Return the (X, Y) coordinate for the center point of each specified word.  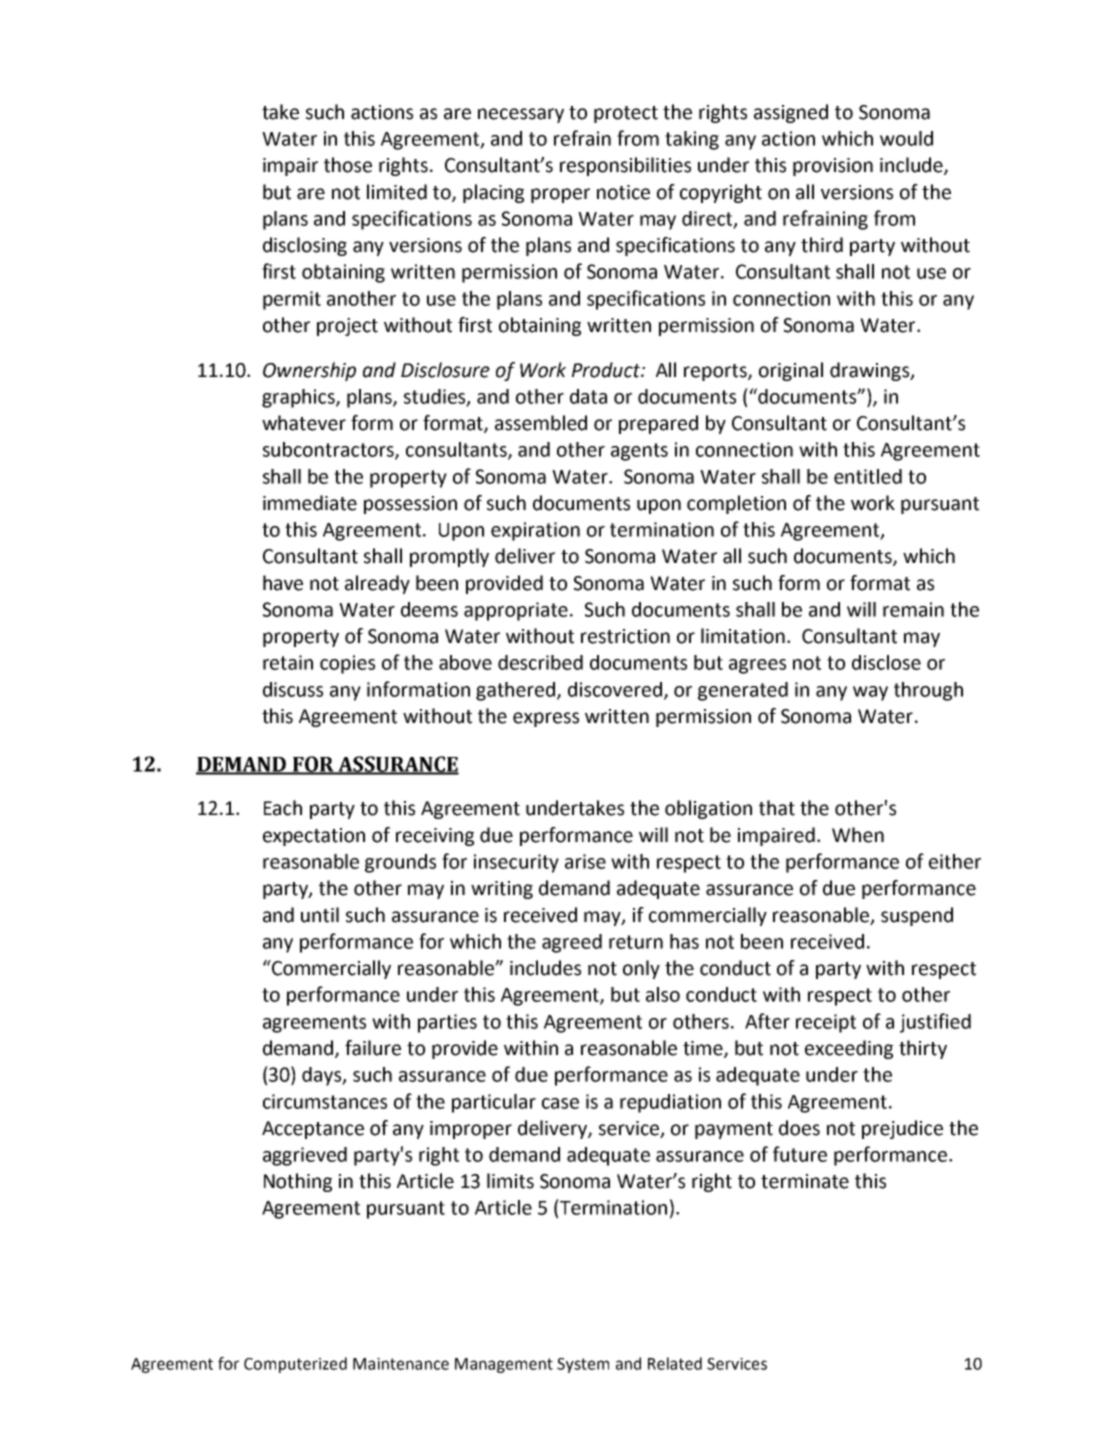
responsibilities (625, 166)
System (583, 1365)
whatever (304, 423)
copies (347, 664)
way (870, 693)
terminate (805, 1181)
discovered (616, 690)
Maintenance (401, 1364)
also (663, 994)
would (906, 138)
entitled (868, 476)
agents (639, 452)
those (348, 165)
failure (373, 1048)
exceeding (849, 1049)
